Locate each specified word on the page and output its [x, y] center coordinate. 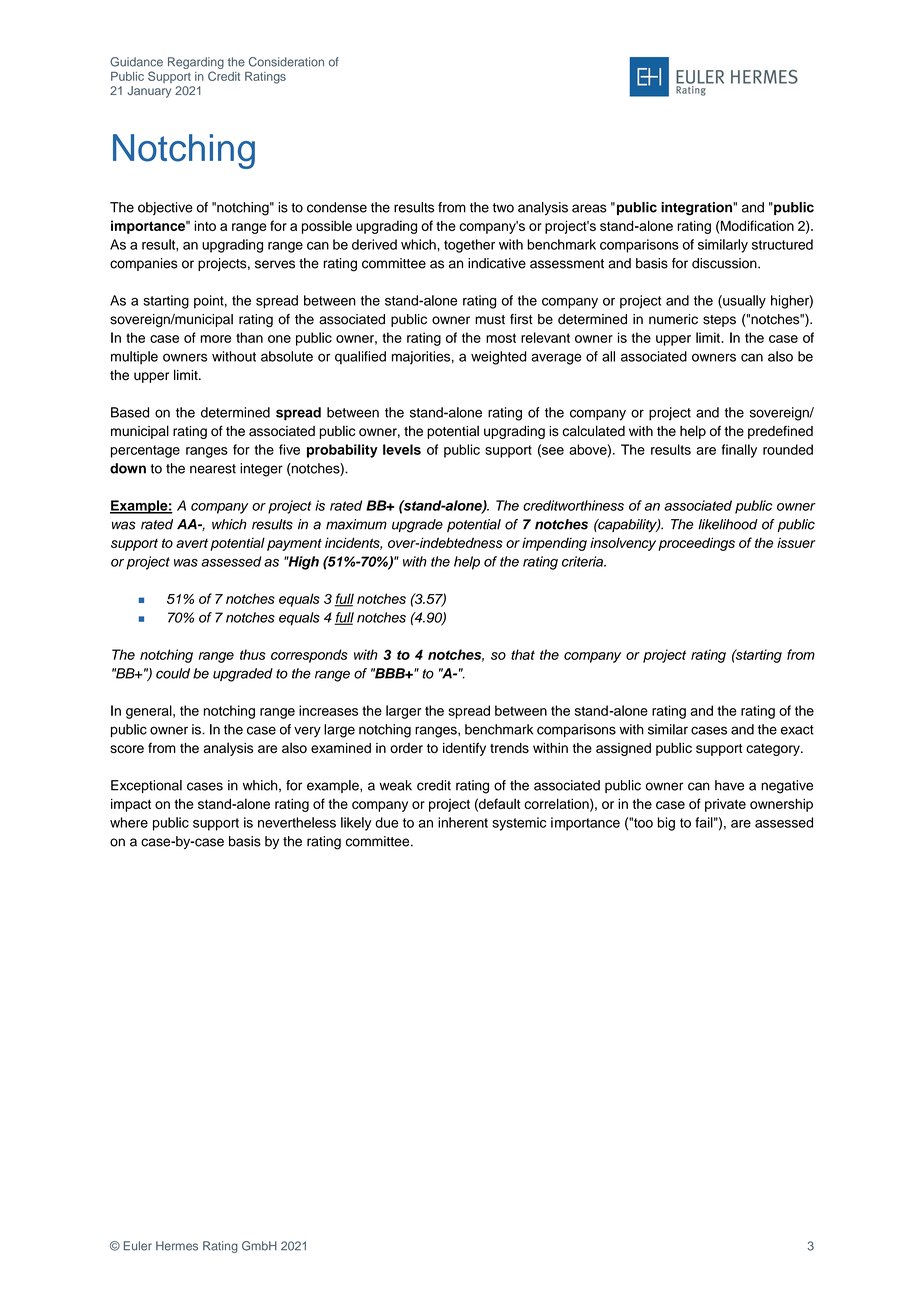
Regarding [196, 64]
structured [782, 244]
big [666, 824]
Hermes [177, 1246]
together [469, 246]
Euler [138, 1246]
